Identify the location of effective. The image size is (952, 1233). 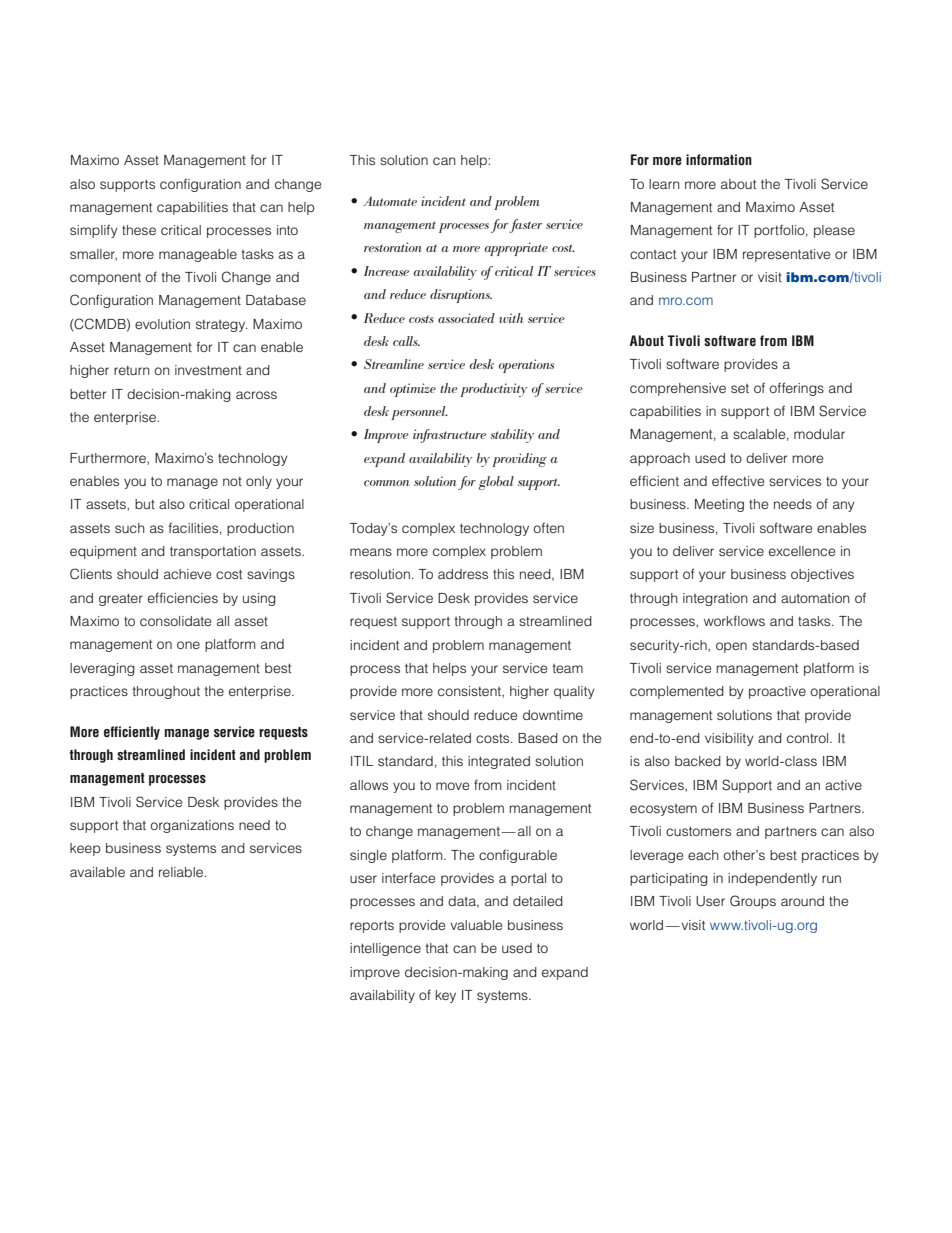
(738, 480).
